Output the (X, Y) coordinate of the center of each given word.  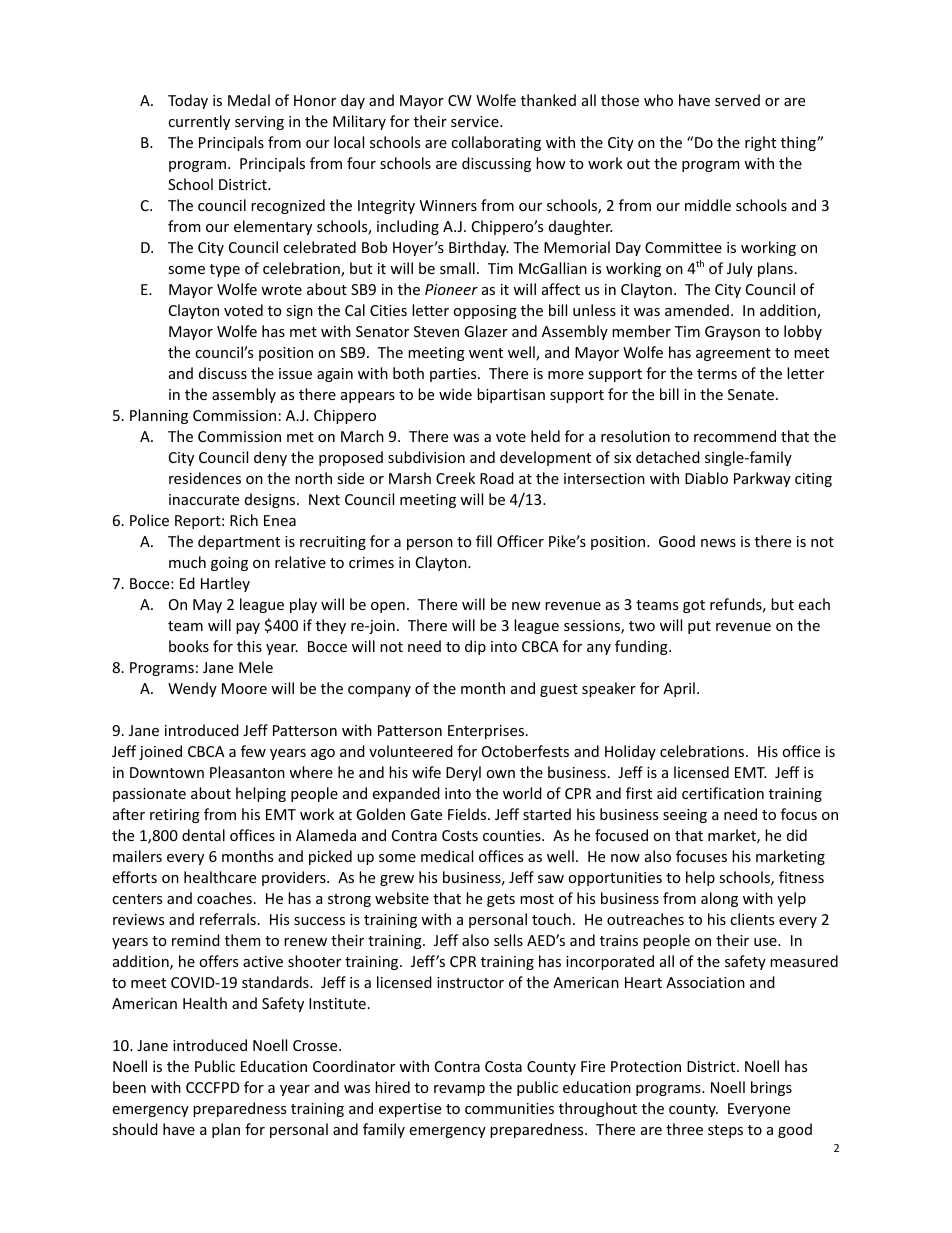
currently (199, 122)
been (129, 1087)
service (476, 121)
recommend (735, 436)
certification (723, 793)
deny (270, 458)
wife (426, 772)
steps (725, 1131)
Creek (455, 478)
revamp (459, 1090)
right (760, 143)
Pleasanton (247, 772)
